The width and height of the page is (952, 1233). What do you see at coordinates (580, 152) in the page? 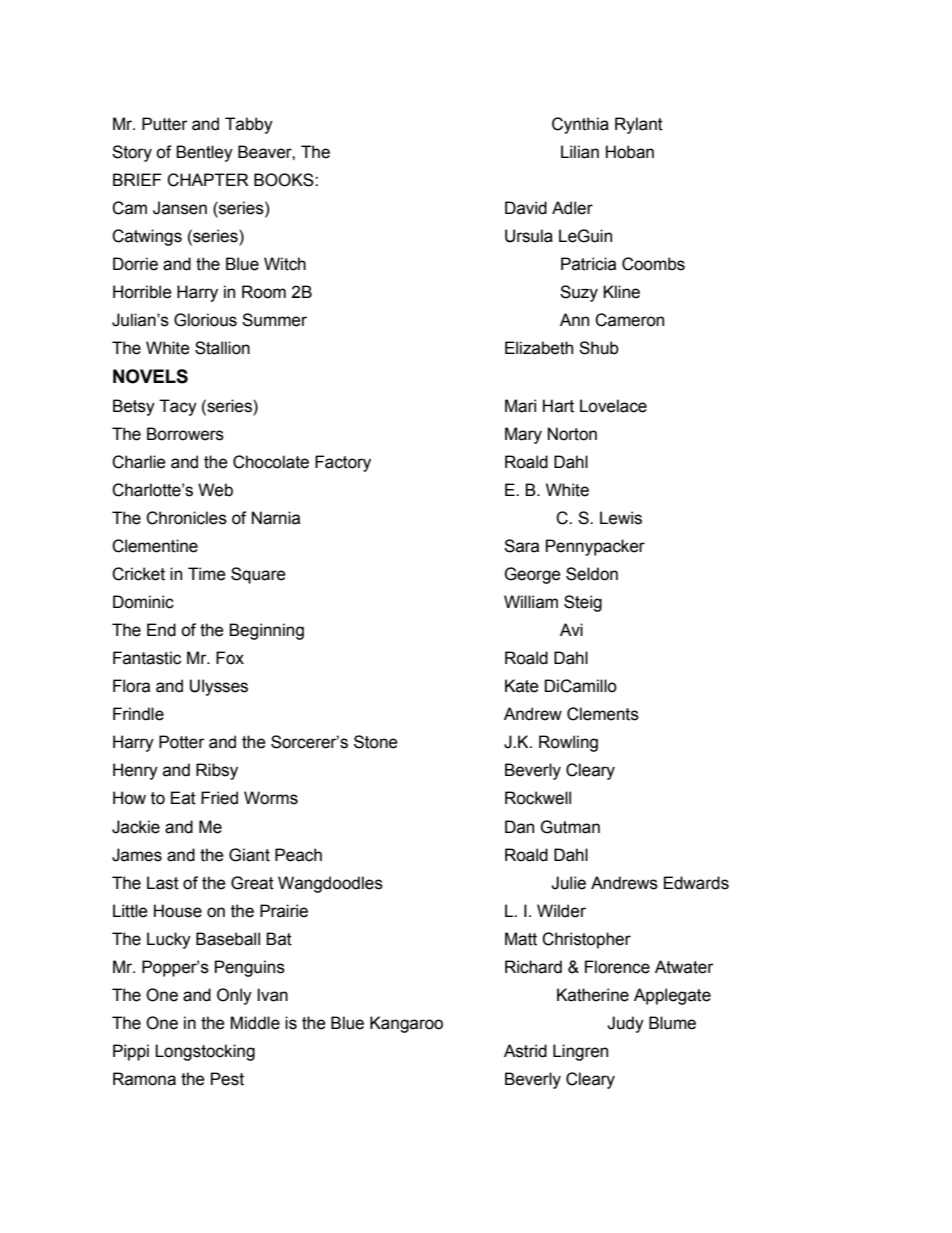
I see `Lilian` at bounding box center [580, 152].
